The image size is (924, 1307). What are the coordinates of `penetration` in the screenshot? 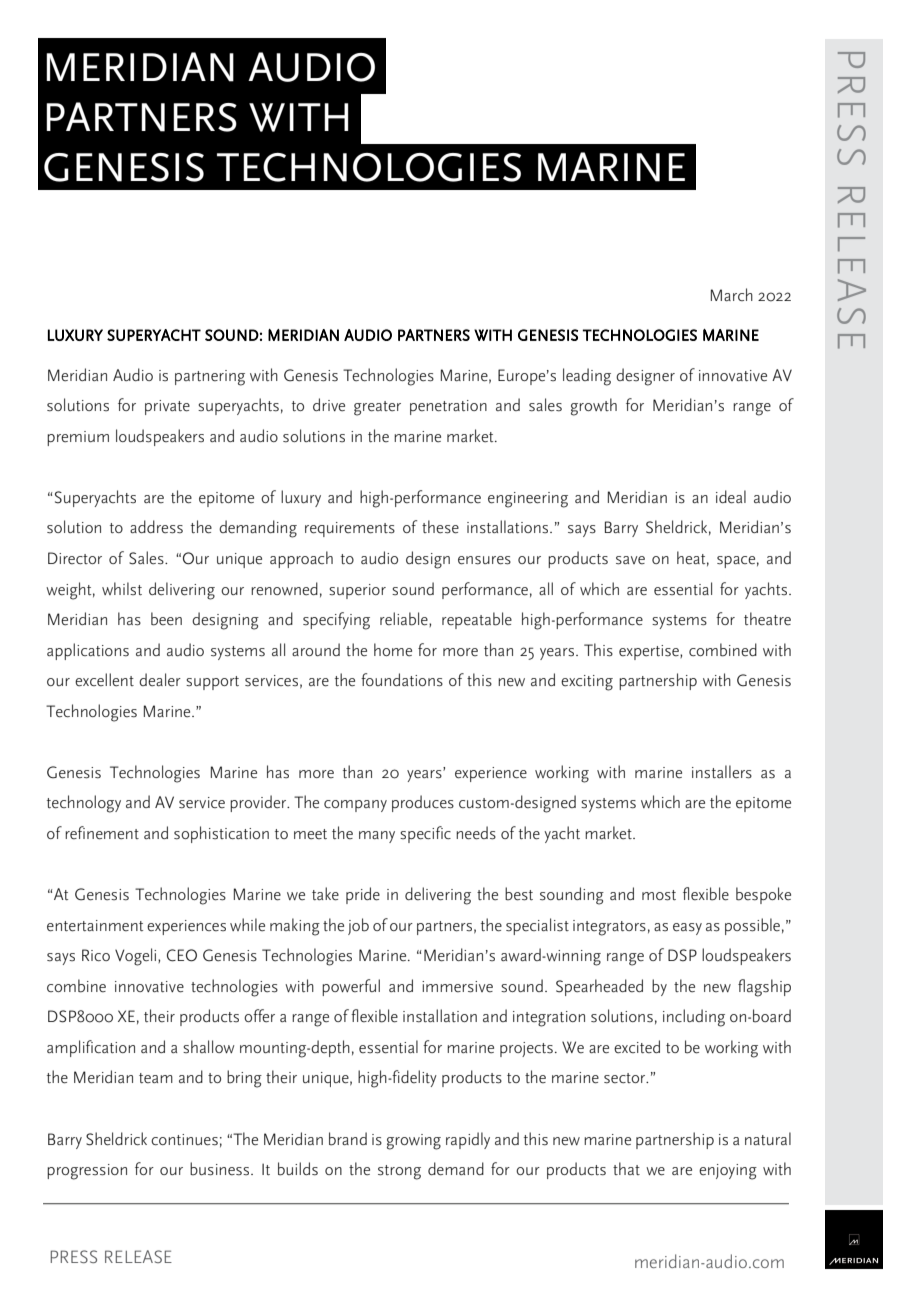 It's located at (448, 407).
